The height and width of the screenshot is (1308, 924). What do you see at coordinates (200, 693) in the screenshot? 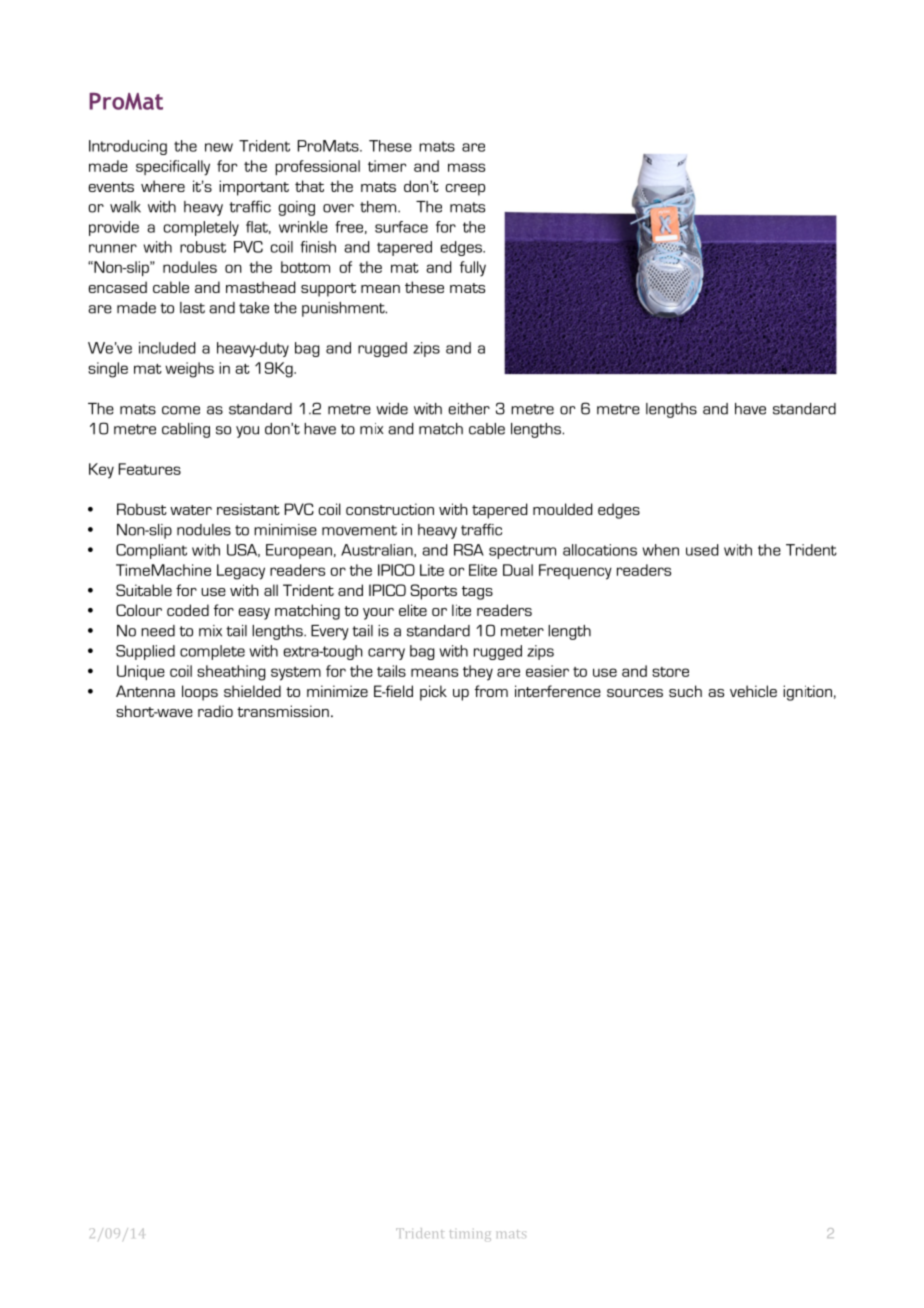
I see `loops` at bounding box center [200, 693].
